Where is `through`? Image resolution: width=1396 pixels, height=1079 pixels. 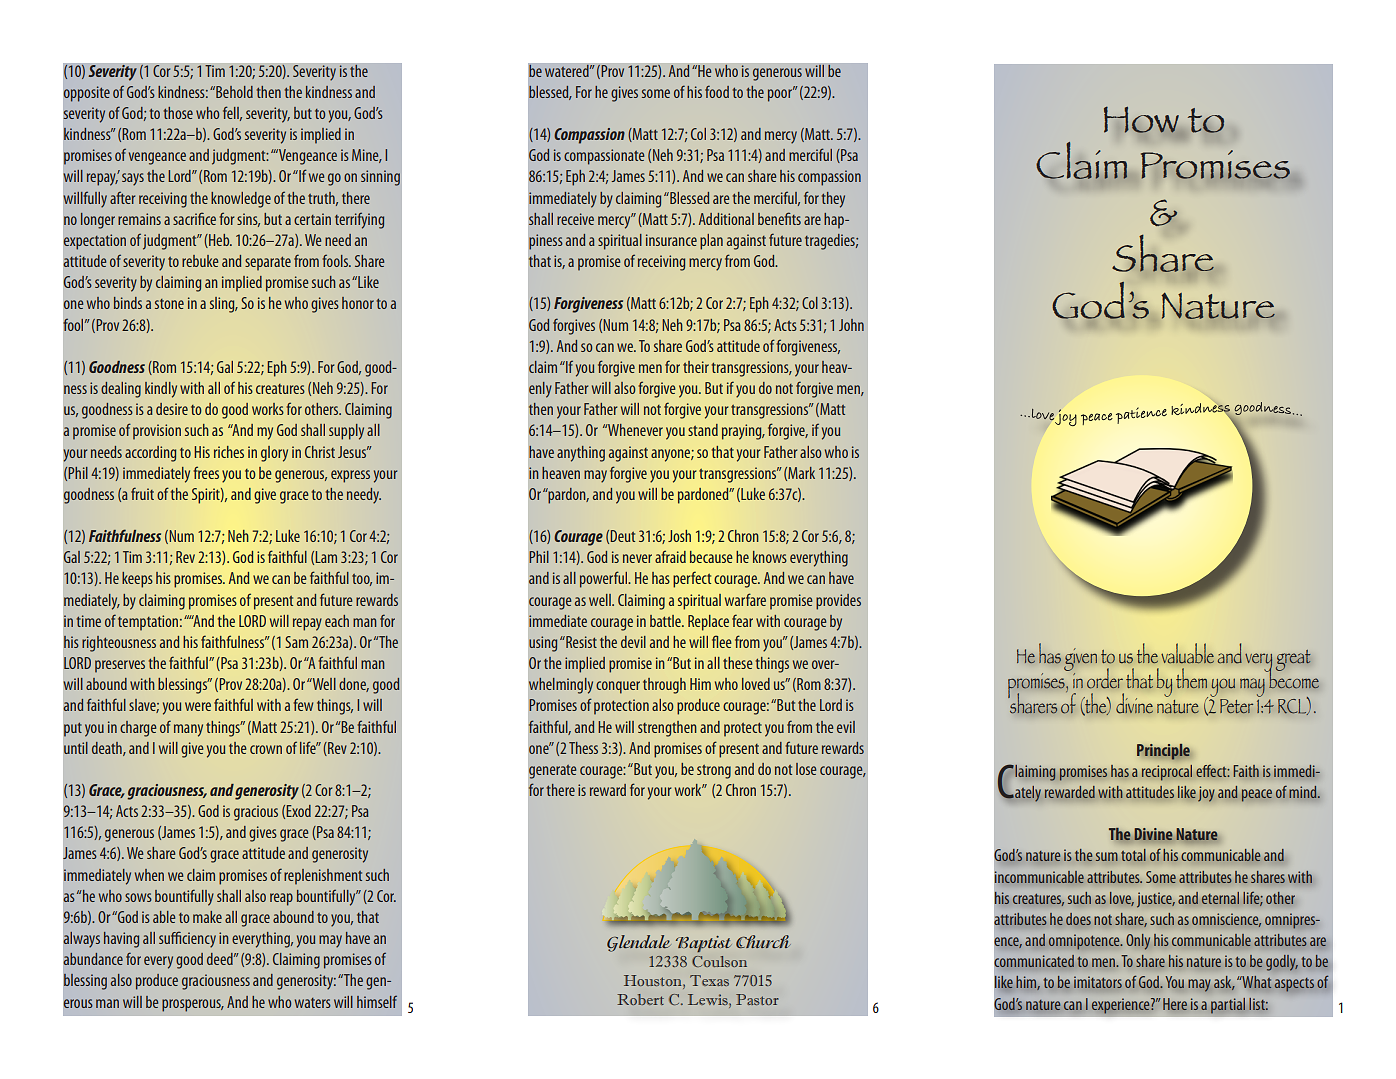
through is located at coordinates (664, 686).
